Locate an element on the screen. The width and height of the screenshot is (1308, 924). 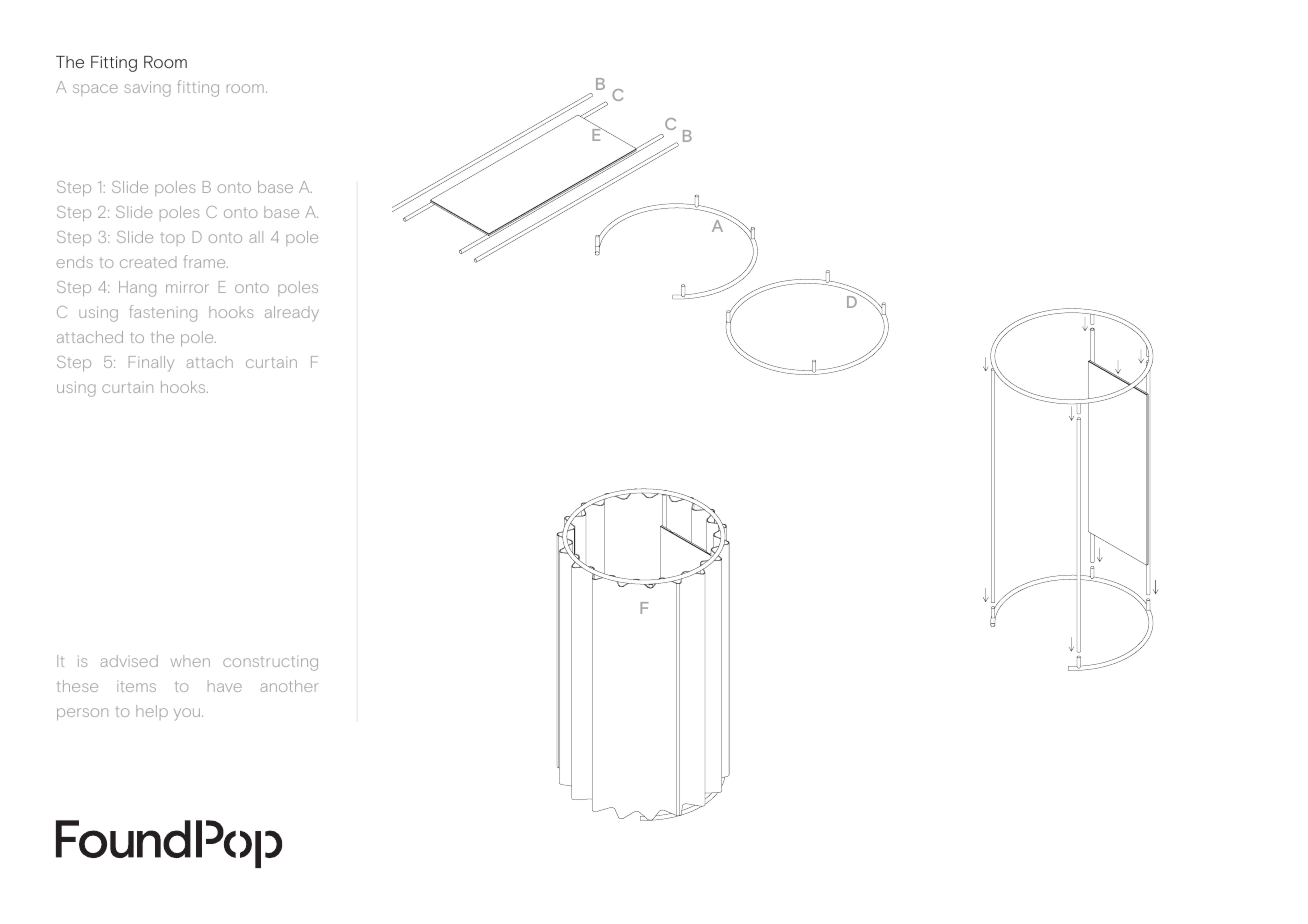
already is located at coordinates (292, 314).
